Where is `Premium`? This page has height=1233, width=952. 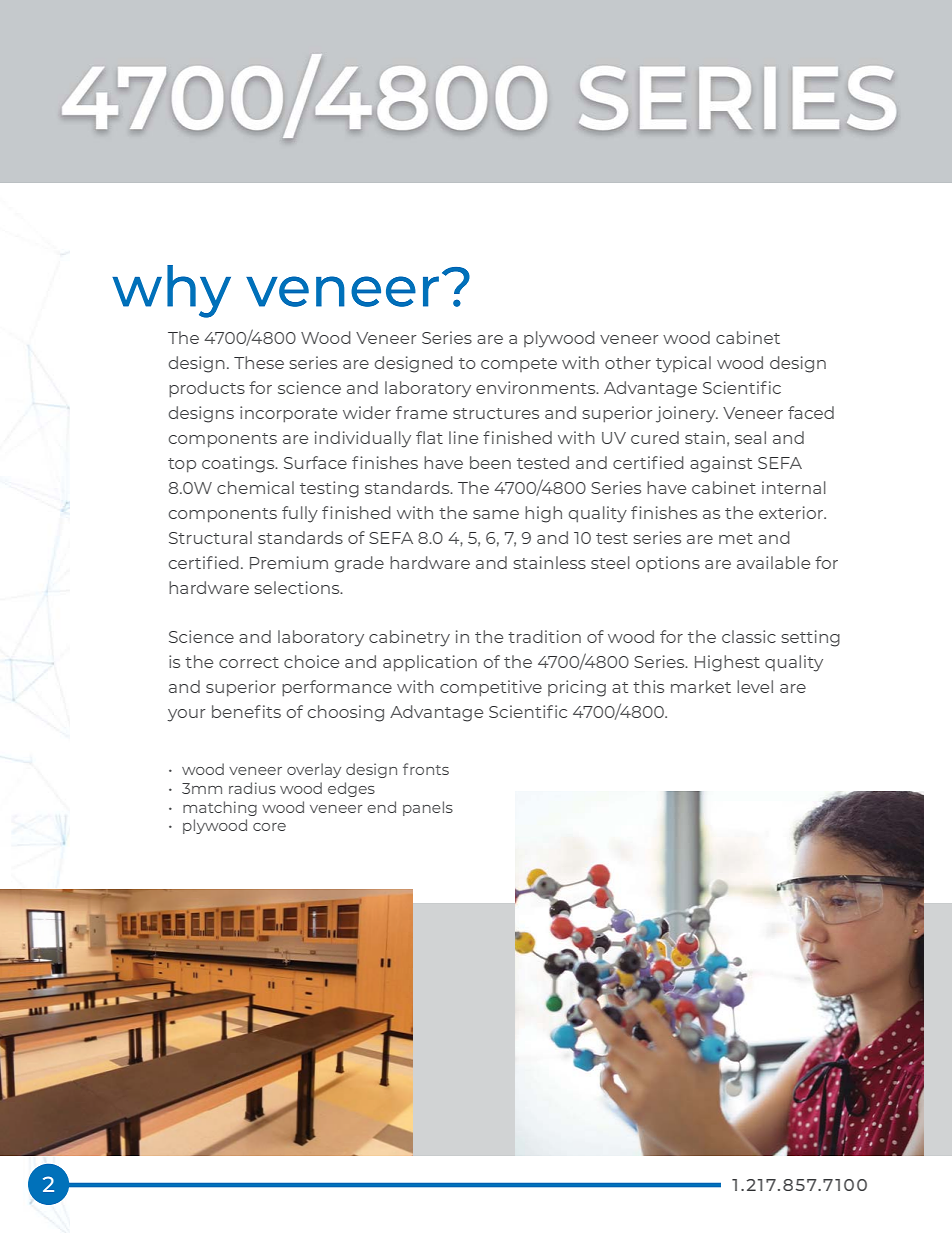
Premium is located at coordinates (289, 562).
